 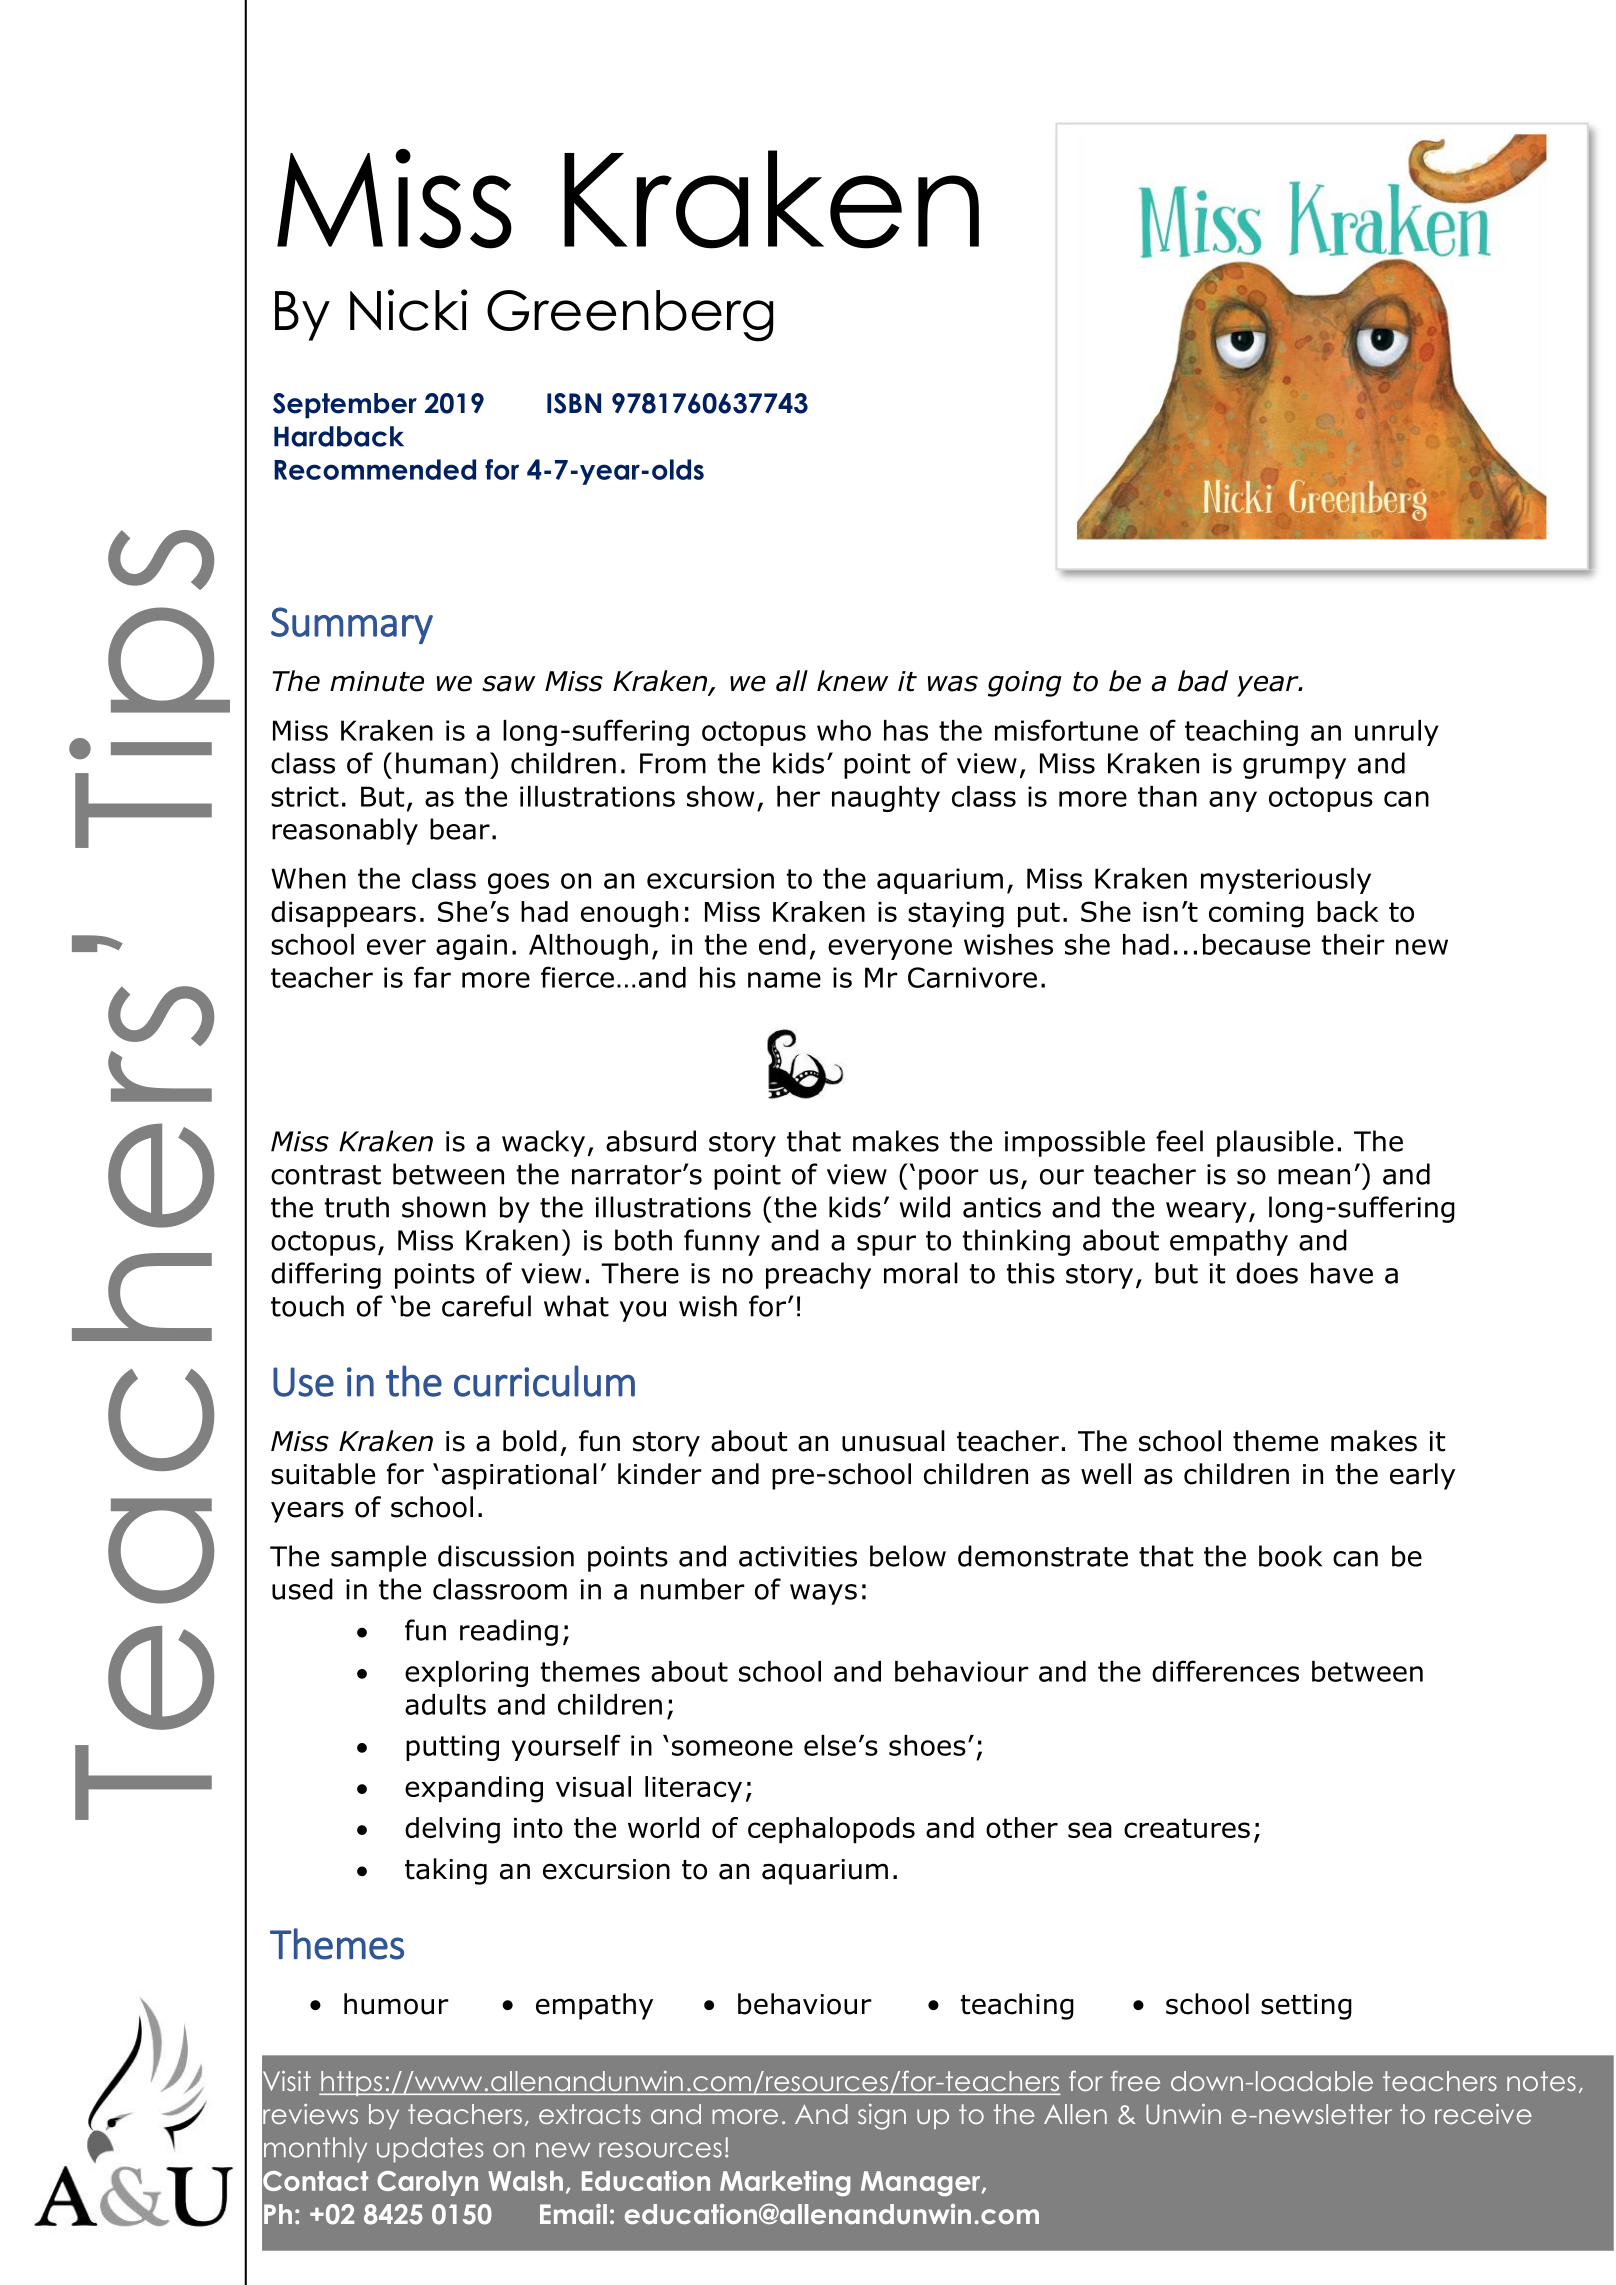 I want to click on updates, so click(x=430, y=2150).
